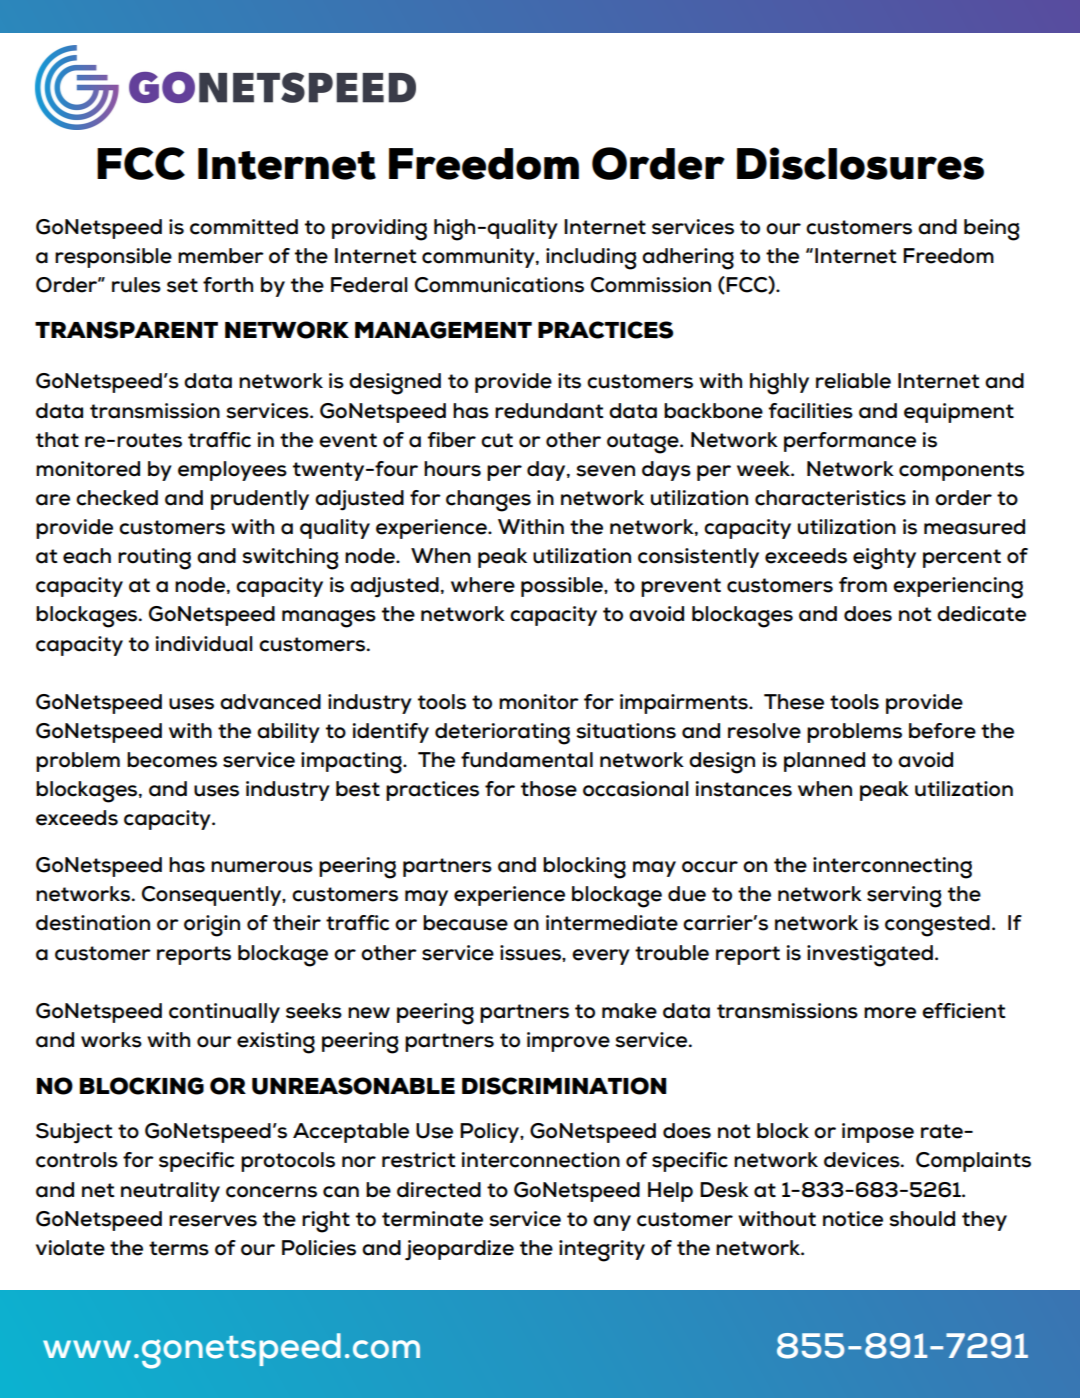  Describe the element at coordinates (860, 163) in the screenshot. I see `Disclosures` at that location.
